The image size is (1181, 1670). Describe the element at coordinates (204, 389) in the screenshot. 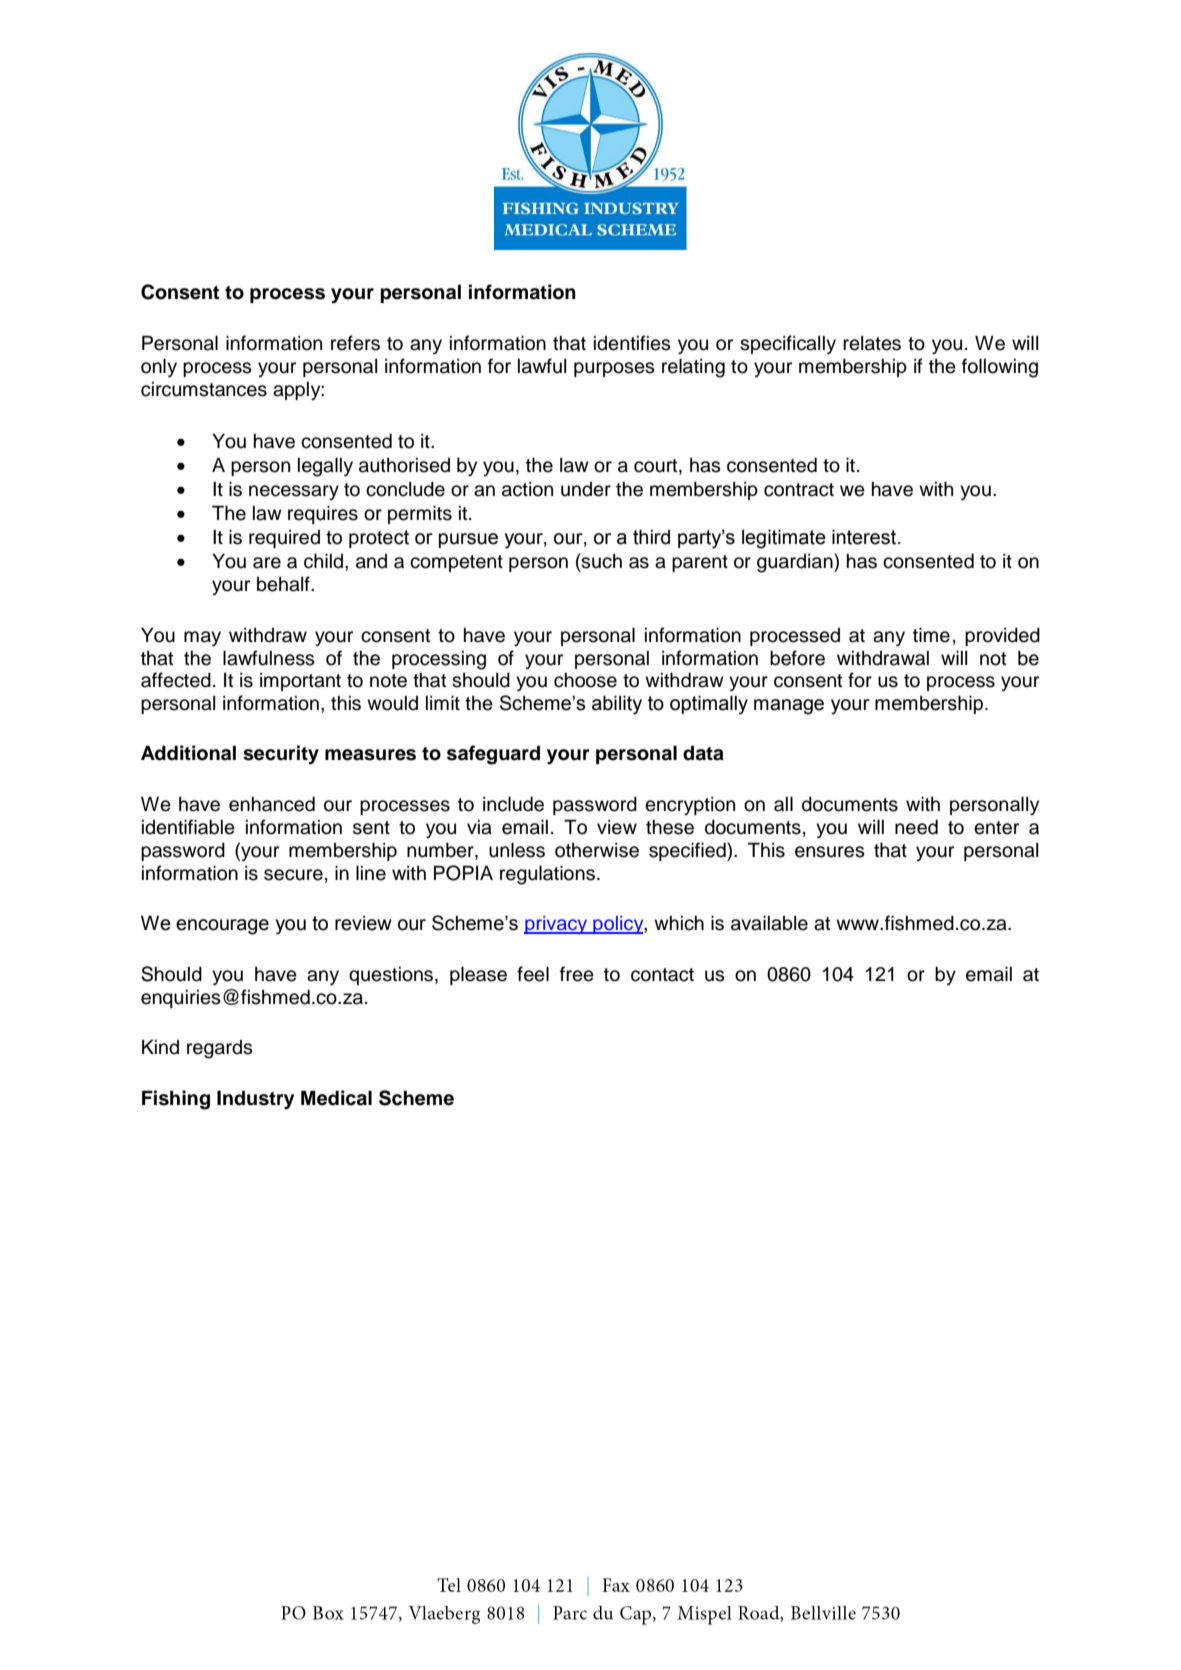

I see `circumstances` at that location.
